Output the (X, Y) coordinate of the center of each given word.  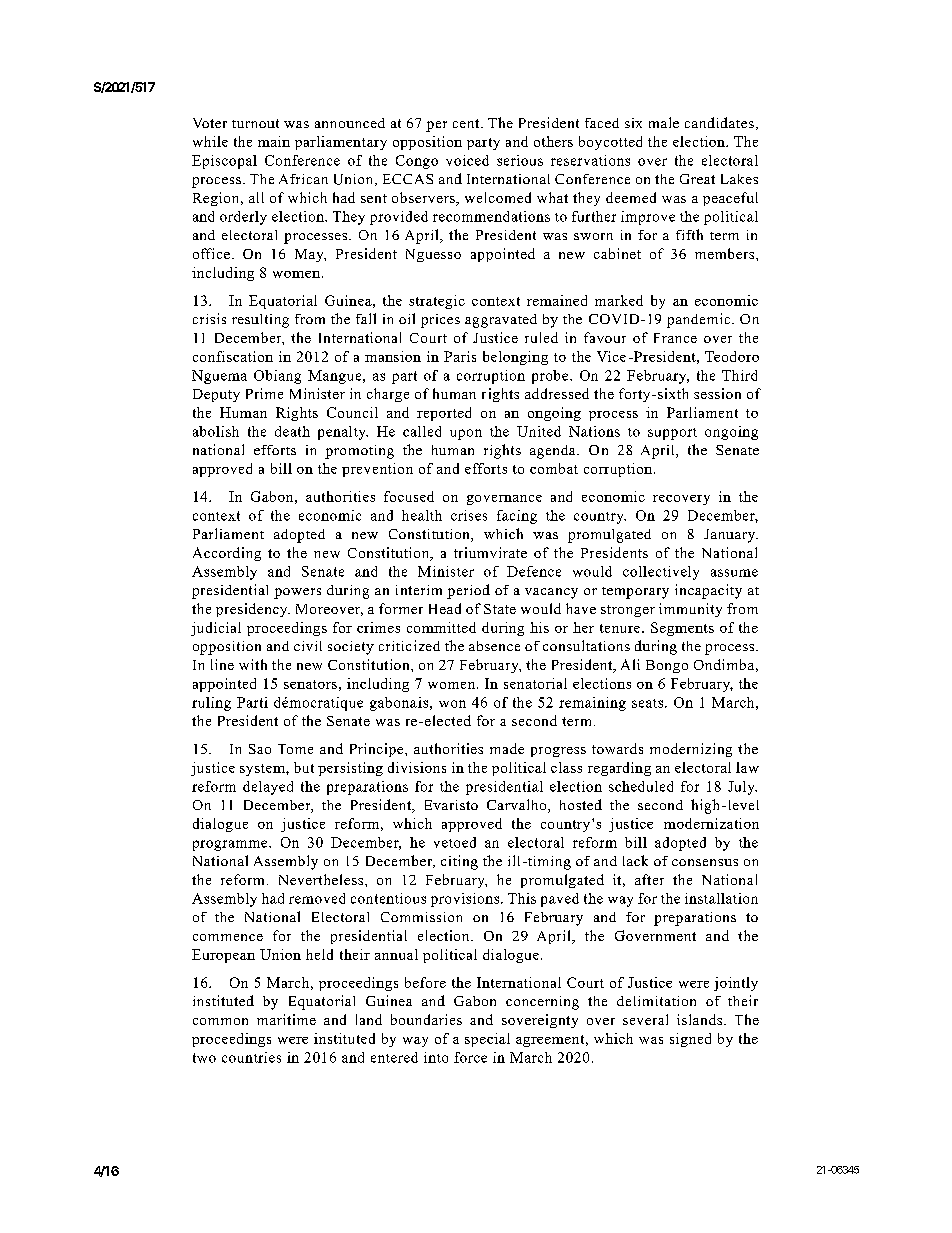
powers (297, 593)
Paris (460, 356)
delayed (268, 788)
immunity (690, 610)
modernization (711, 823)
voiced (467, 160)
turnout (255, 123)
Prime (264, 393)
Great (697, 179)
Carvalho (518, 806)
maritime (286, 1019)
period (468, 591)
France (675, 338)
